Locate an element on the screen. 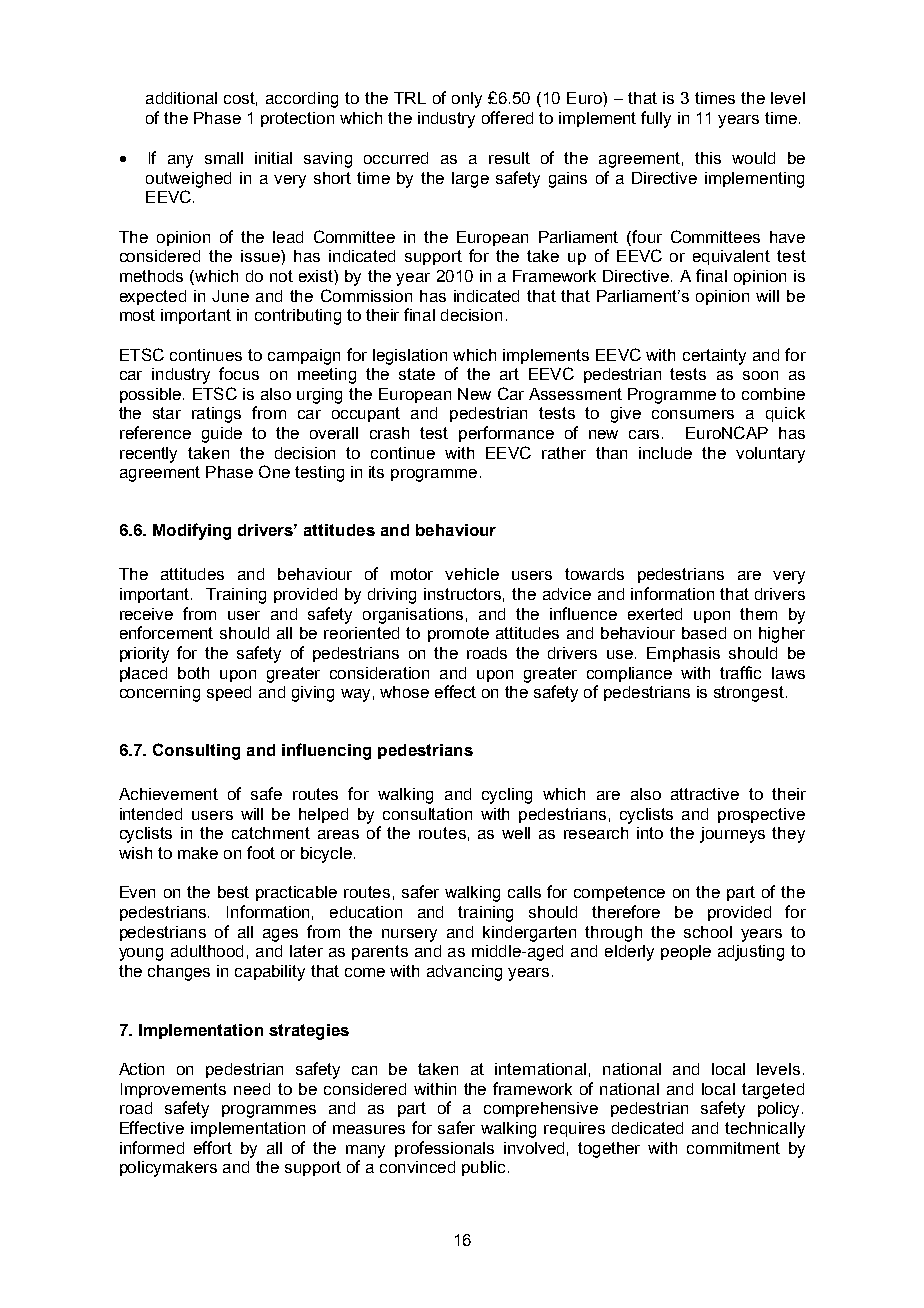 The image size is (924, 1308). small is located at coordinates (224, 158).
